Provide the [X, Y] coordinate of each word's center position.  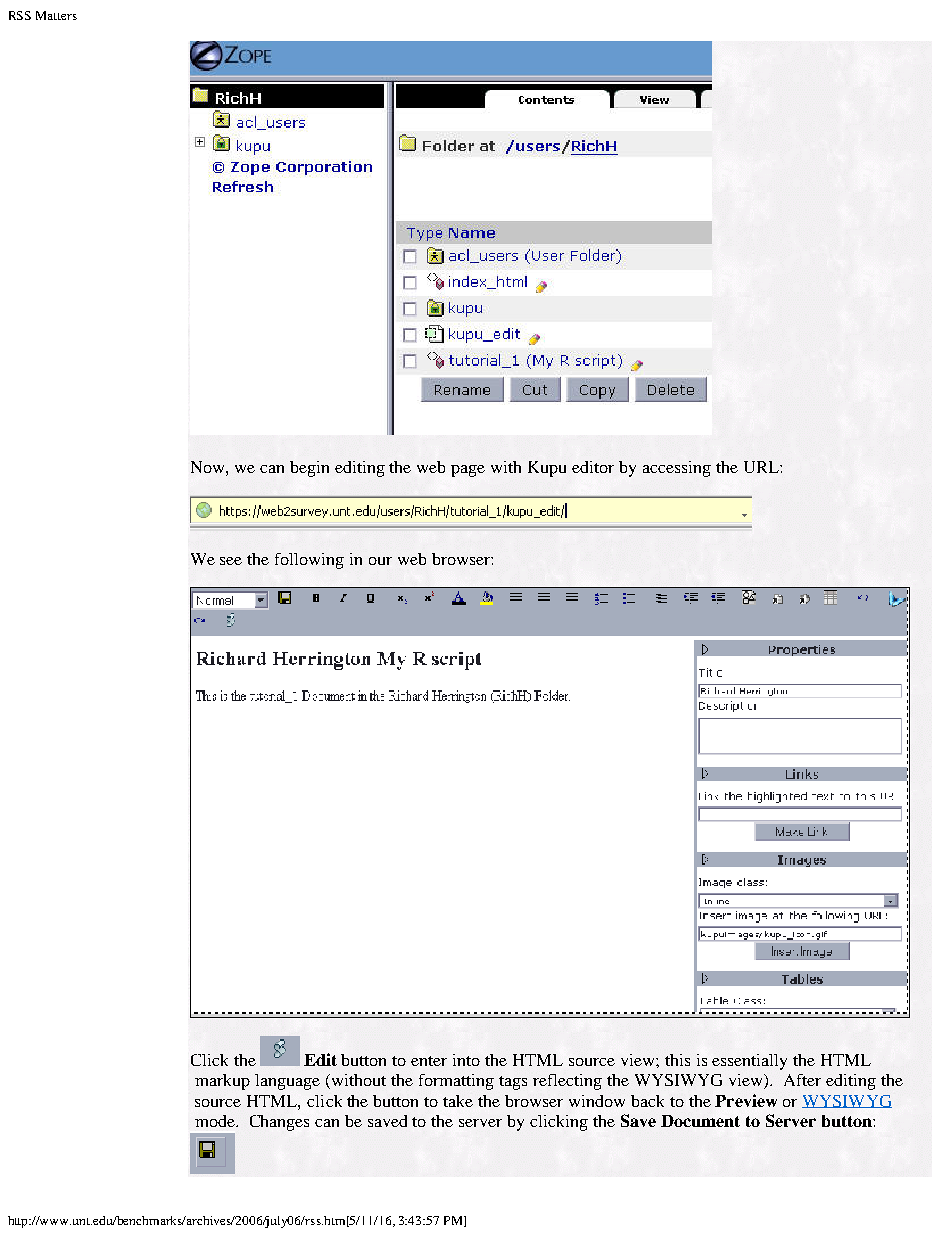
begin [309, 469]
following [309, 561]
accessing [677, 469]
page [468, 471]
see [231, 561]
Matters [56, 15]
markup [222, 1082]
